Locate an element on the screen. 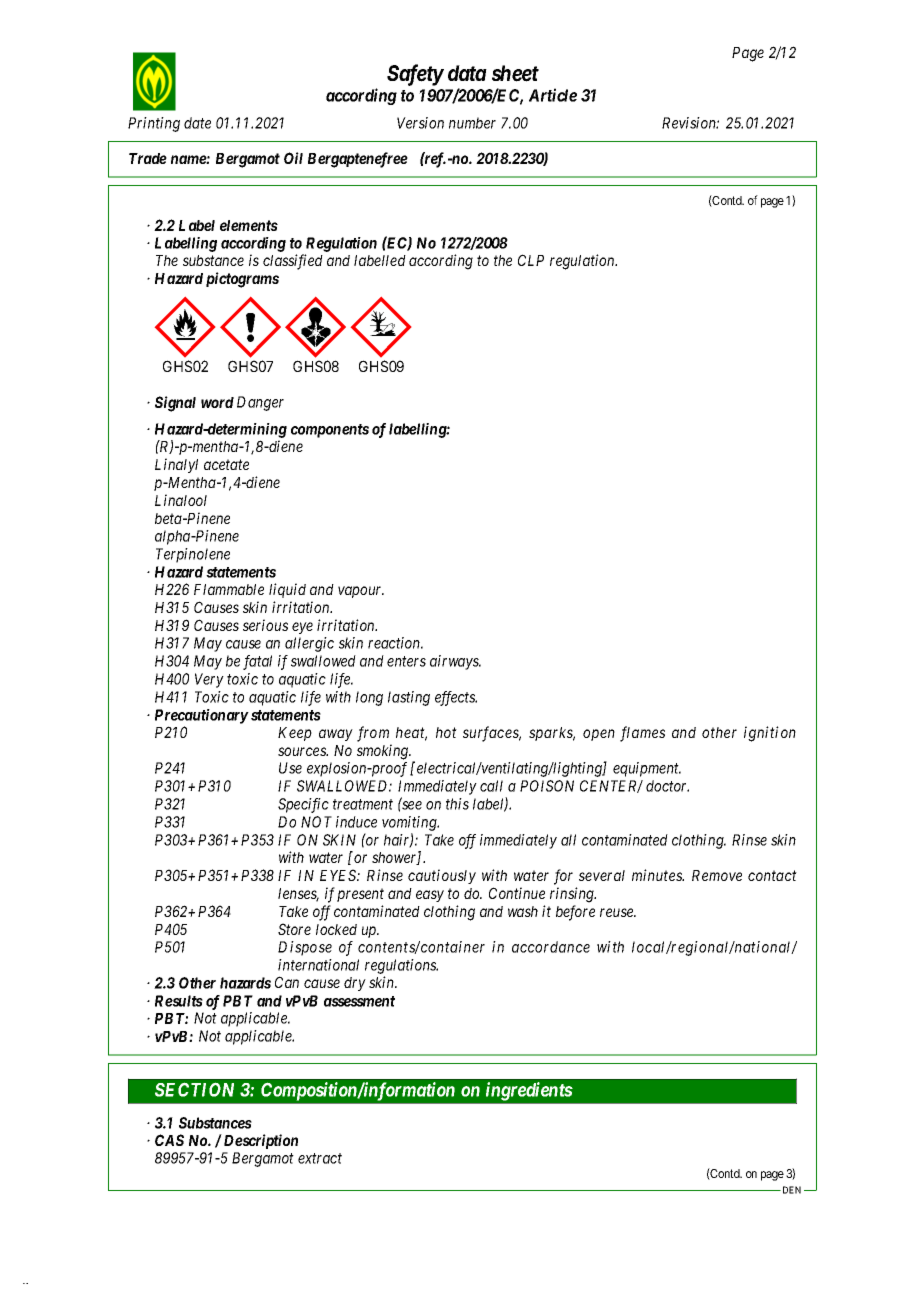 Image resolution: width=924 pixels, height=1308 pixels. components is located at coordinates (330, 431).
